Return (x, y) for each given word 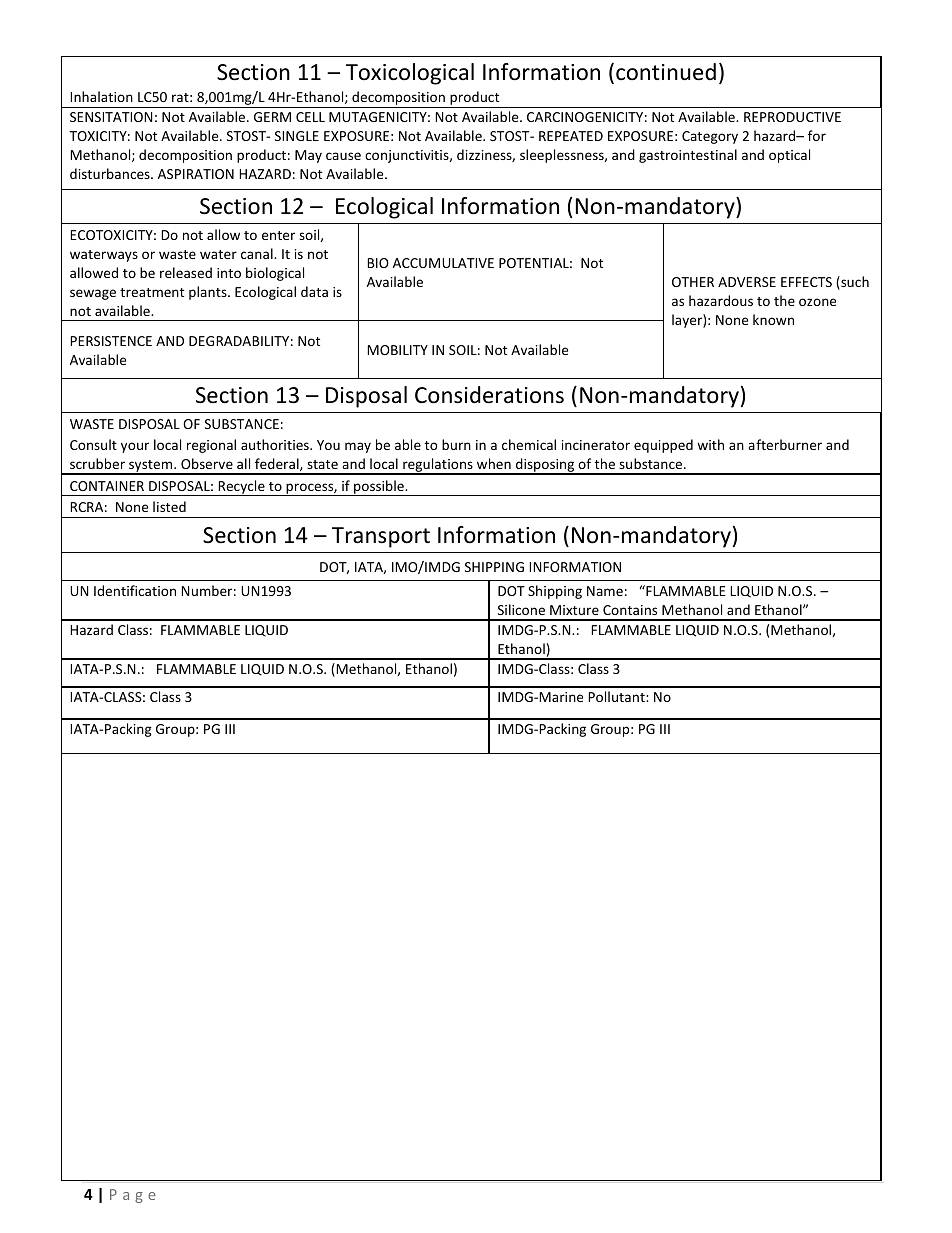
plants (209, 293)
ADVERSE (747, 282)
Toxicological (410, 74)
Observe (207, 463)
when (494, 463)
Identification (135, 590)
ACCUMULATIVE (443, 263)
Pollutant (617, 696)
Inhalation (101, 96)
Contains (630, 610)
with (710, 444)
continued (666, 72)
